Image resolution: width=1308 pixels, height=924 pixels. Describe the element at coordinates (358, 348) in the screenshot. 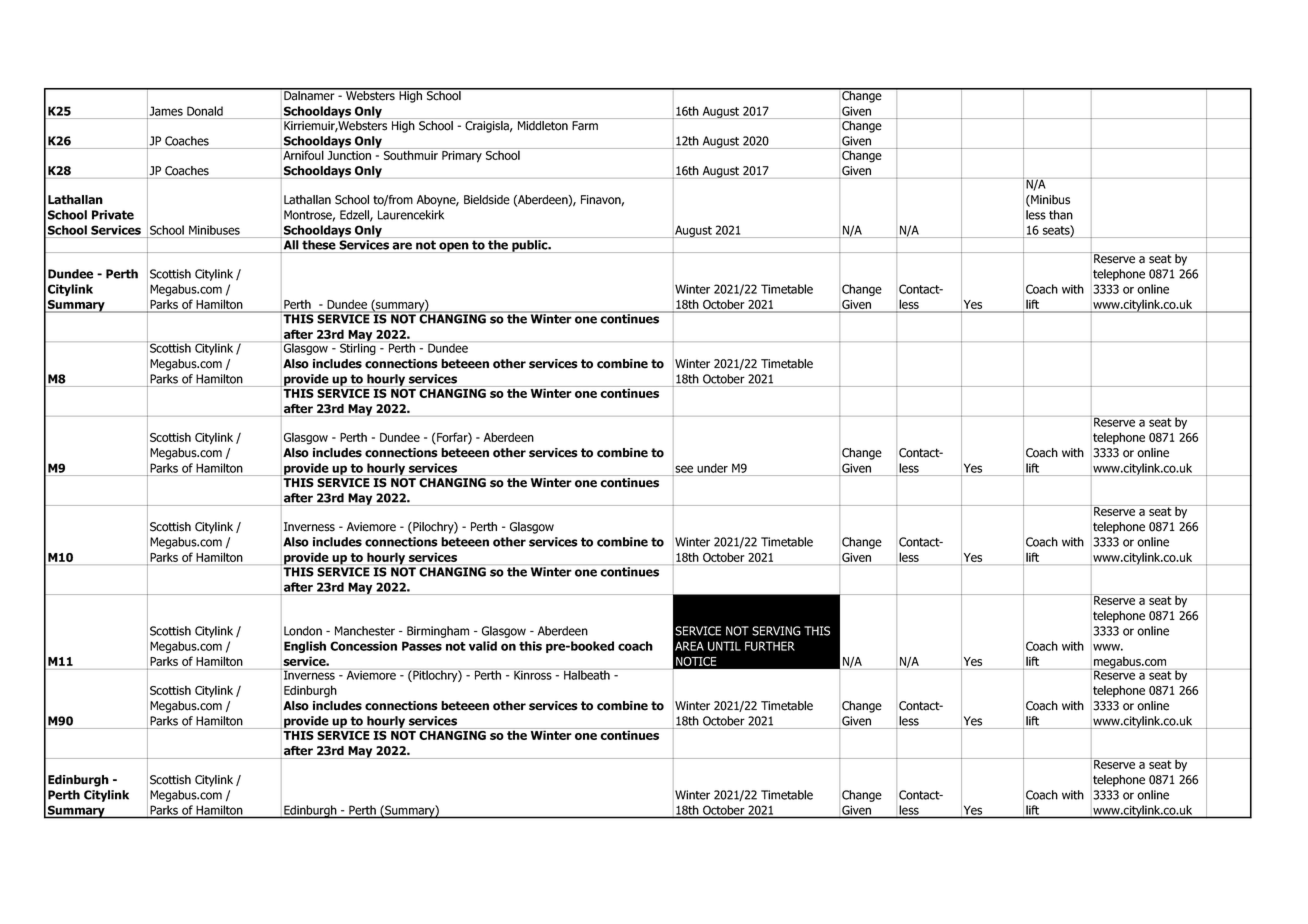

I see `Stirling` at that location.
